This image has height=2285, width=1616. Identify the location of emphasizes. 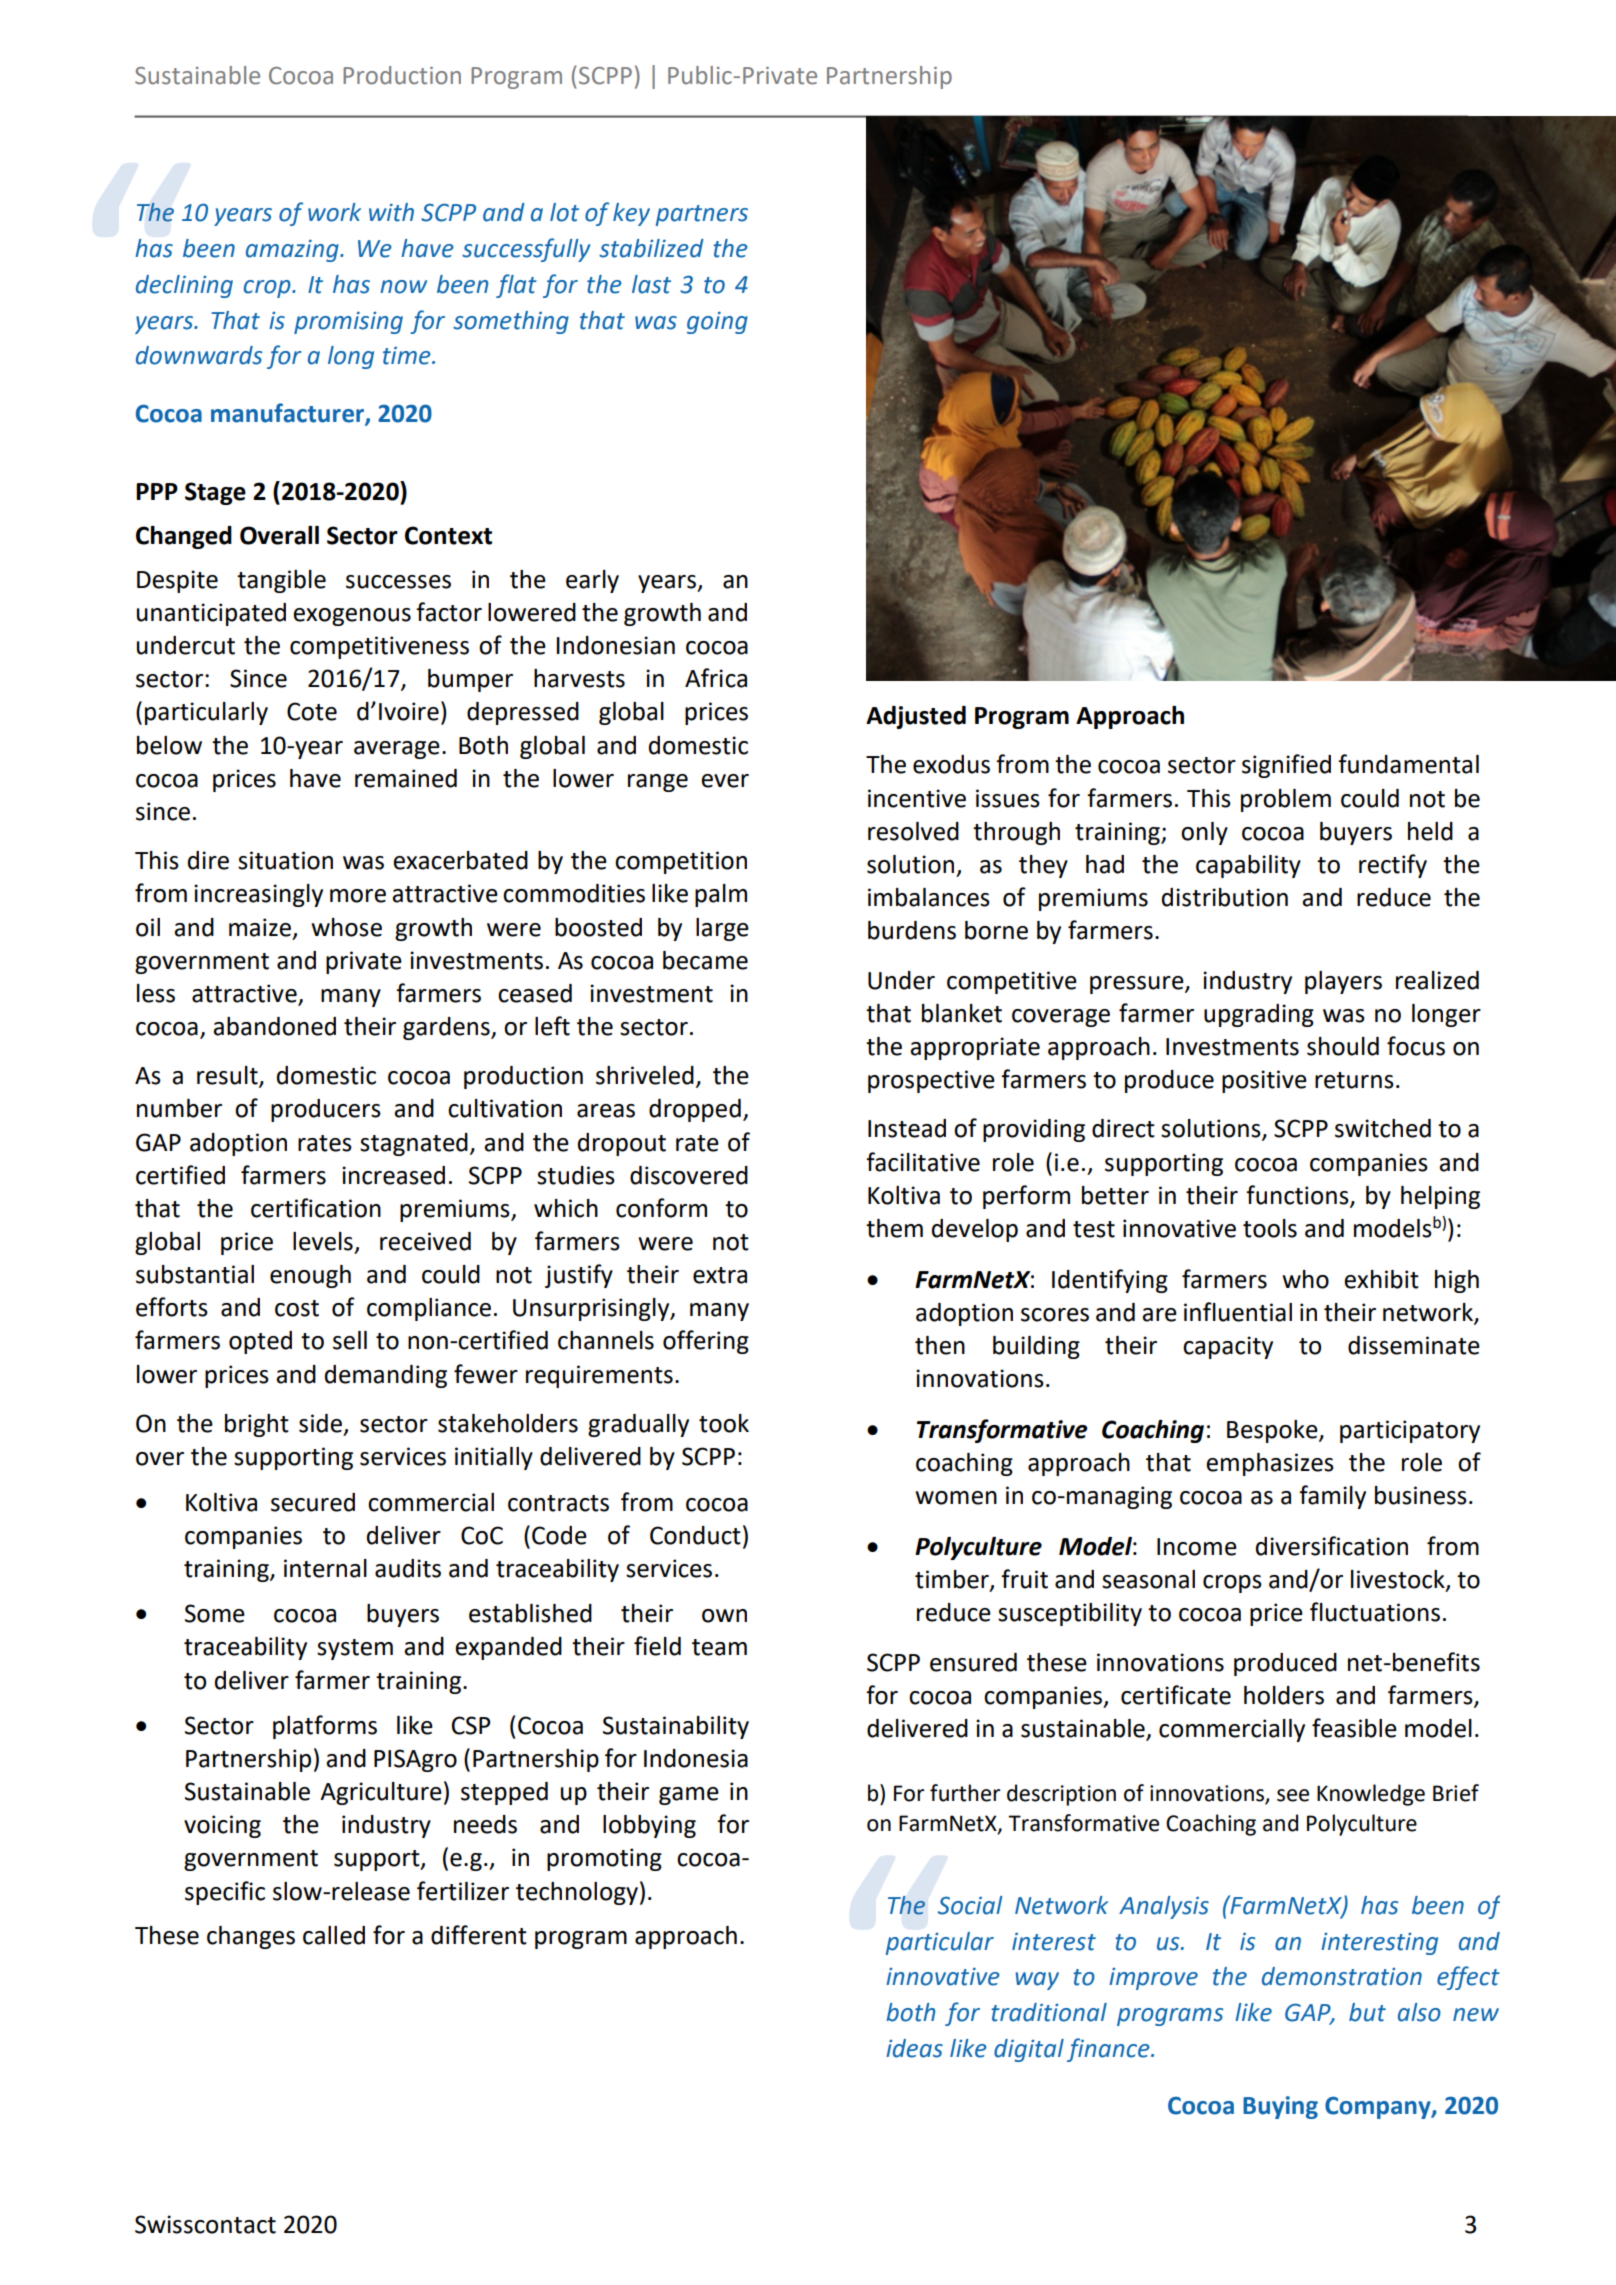
(1270, 1464).
